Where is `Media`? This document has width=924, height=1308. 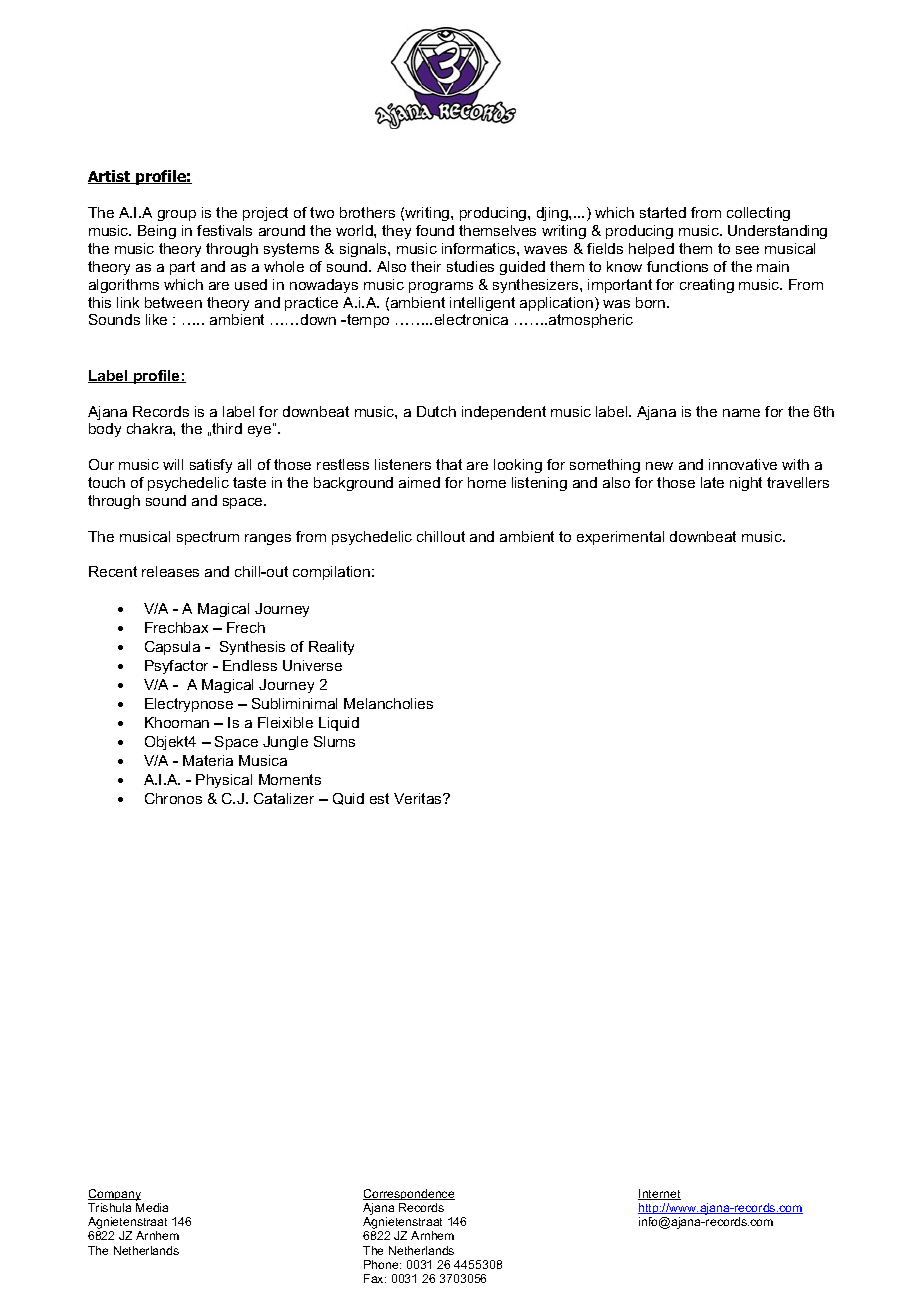
Media is located at coordinates (152, 1207).
